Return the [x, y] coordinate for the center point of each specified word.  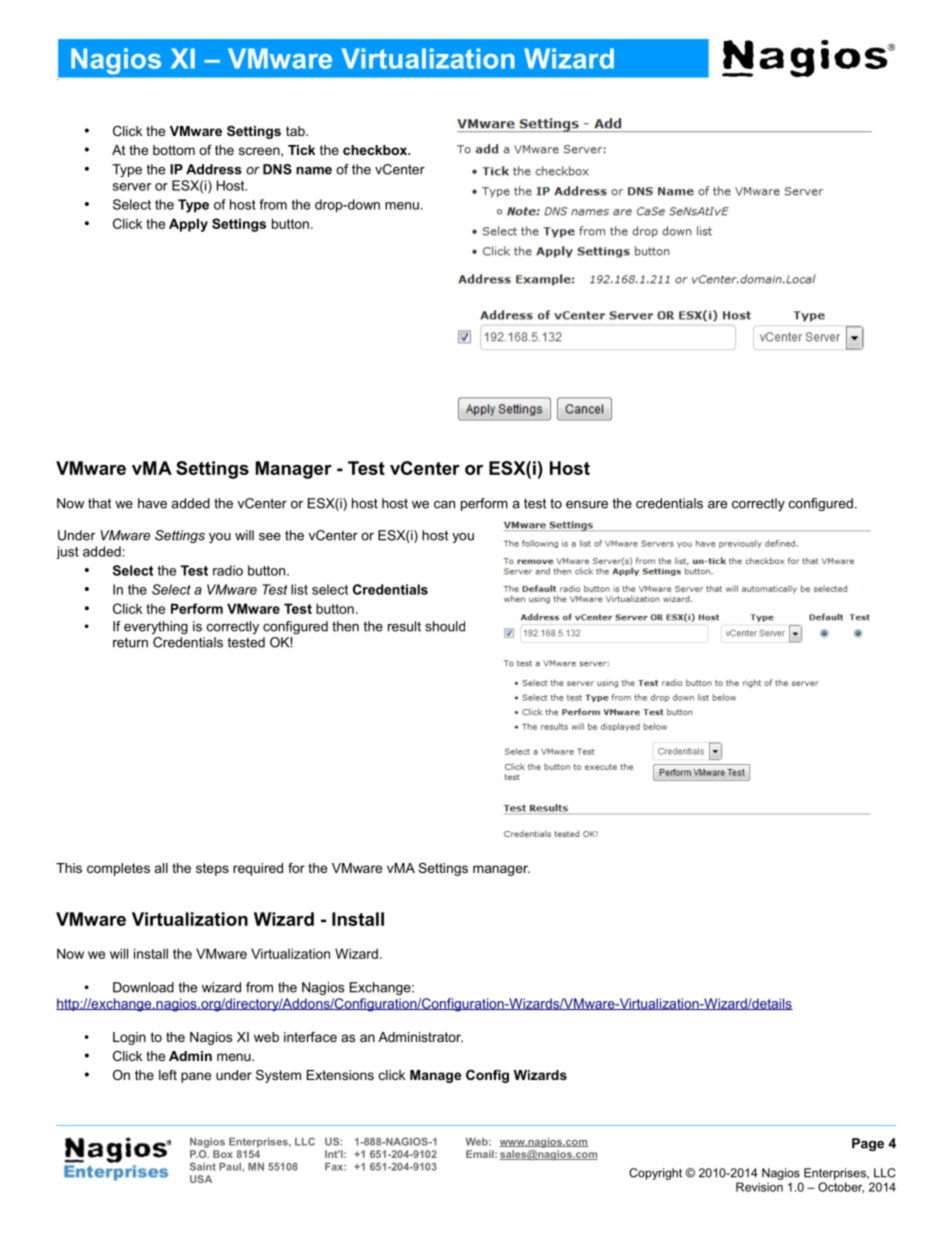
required [258, 869]
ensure [587, 505]
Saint [203, 1166]
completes [118, 869]
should [445, 626]
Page [868, 1144]
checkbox [376, 150]
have [152, 503]
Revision [759, 1187]
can [444, 505]
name [314, 171]
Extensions [340, 1075]
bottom [174, 150]
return [130, 642]
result [404, 626]
